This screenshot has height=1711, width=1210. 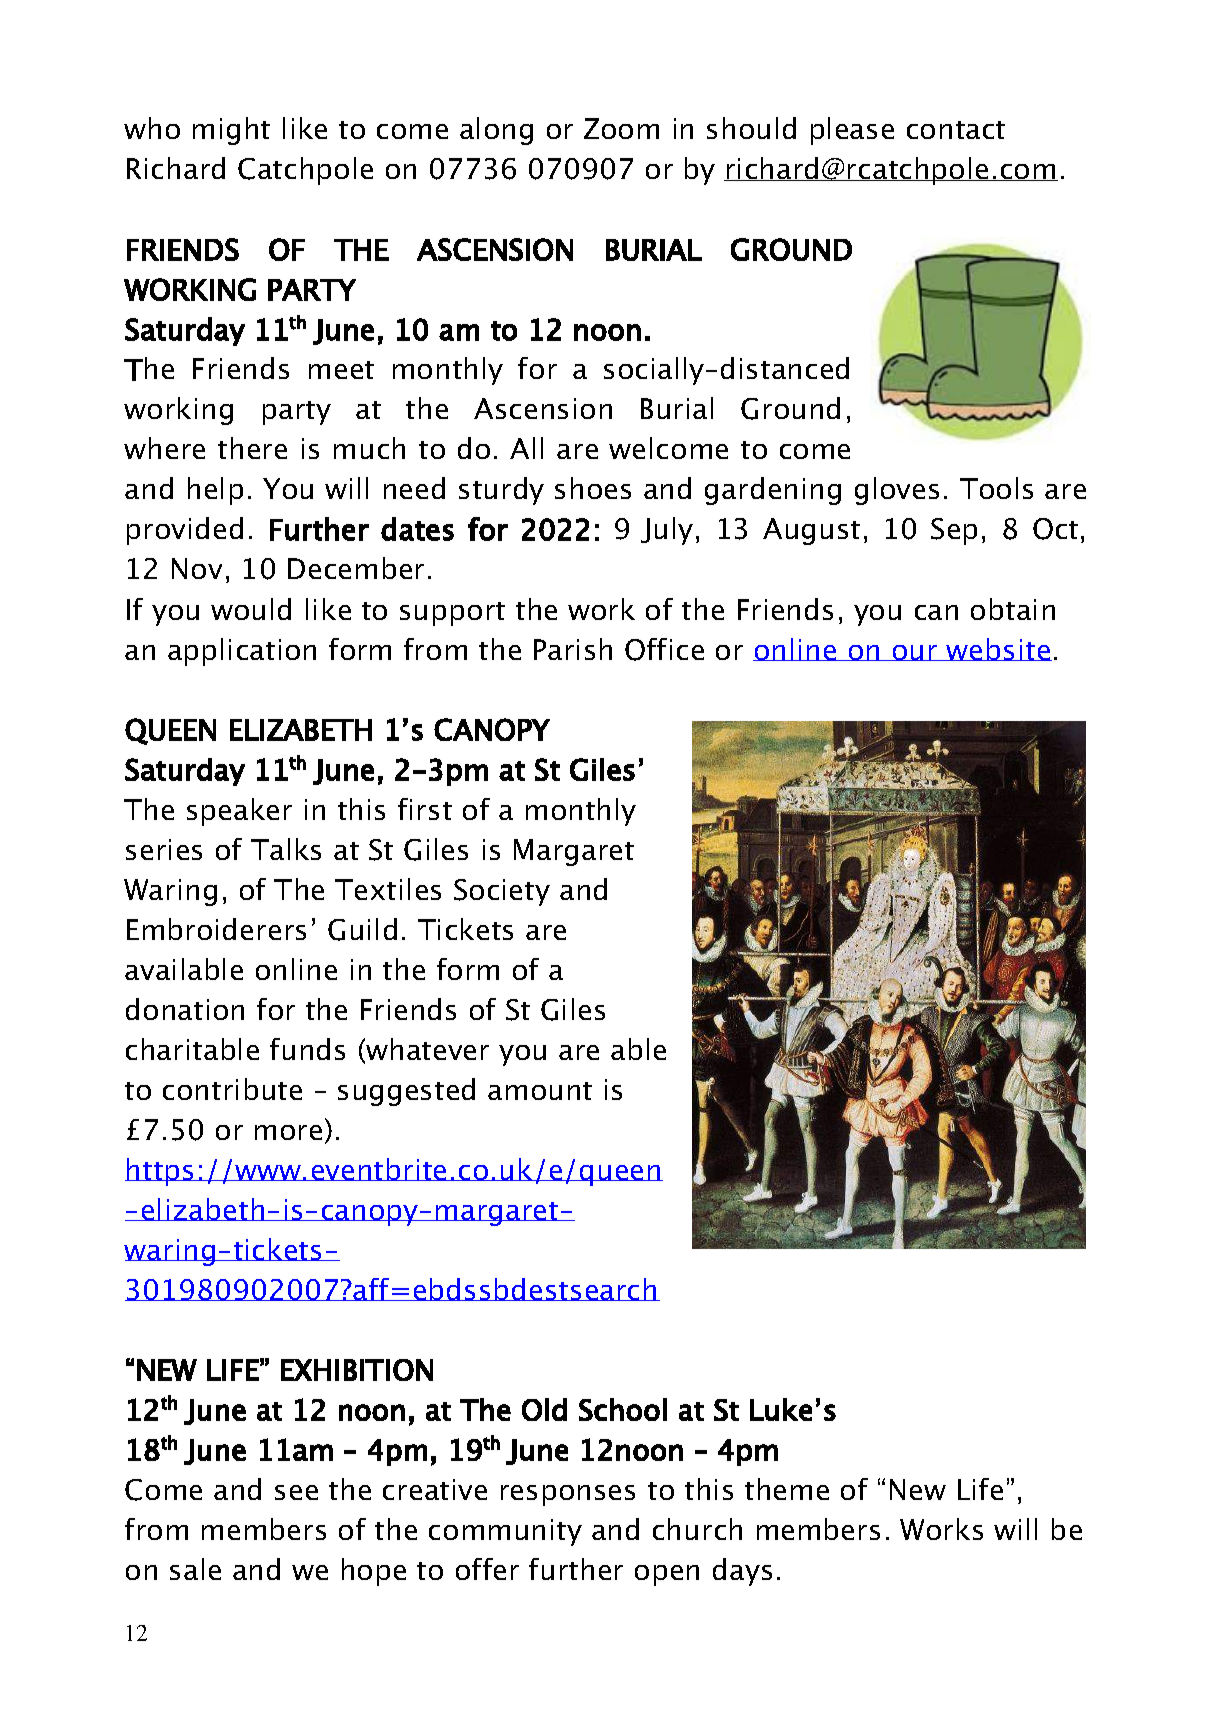 I want to click on Society, so click(x=502, y=892).
